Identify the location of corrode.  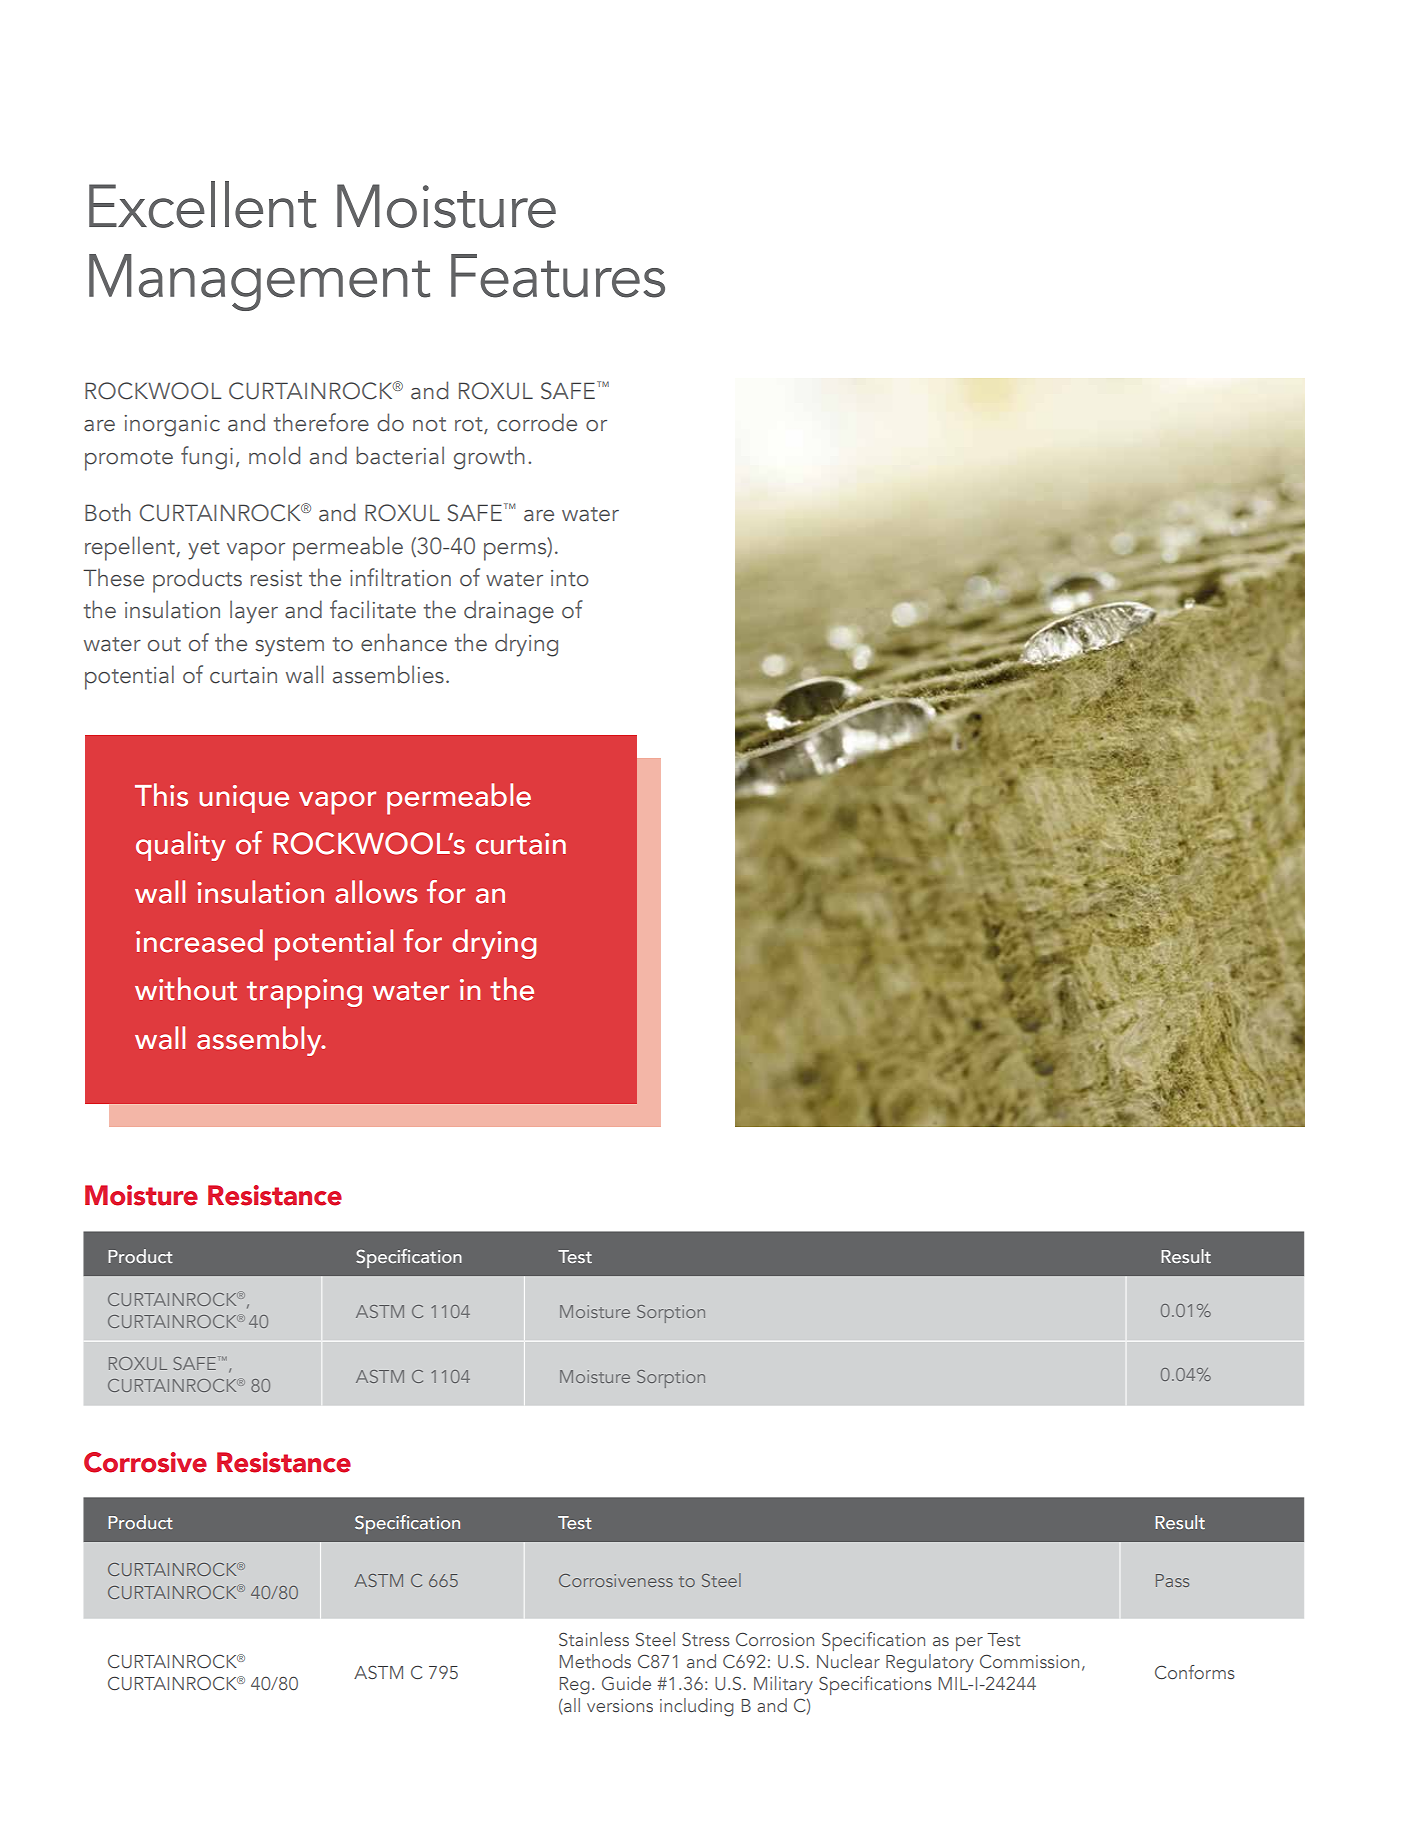
(537, 422).
